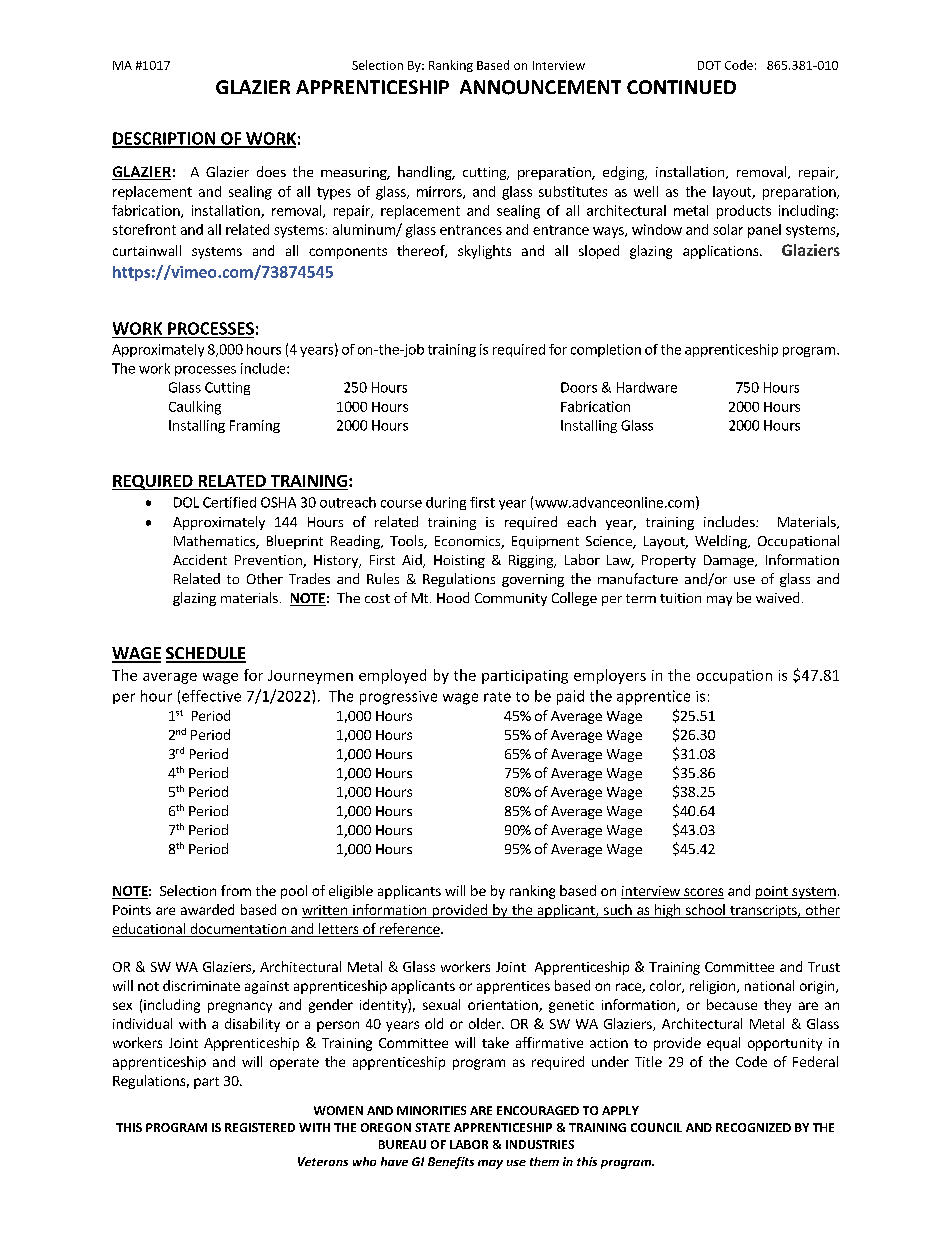 The image size is (952, 1233). I want to click on DOT, so click(709, 65).
